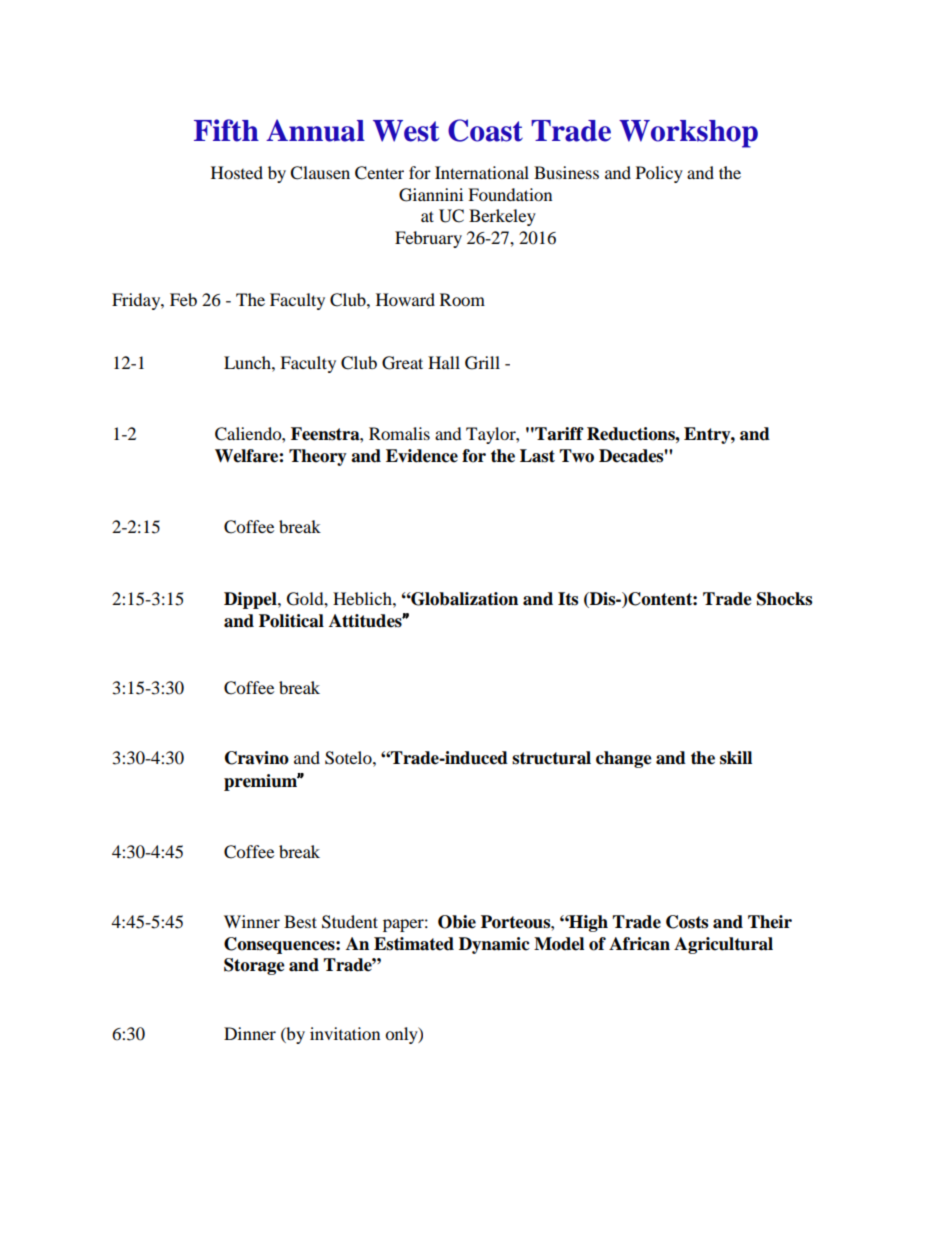  I want to click on Annual, so click(315, 130).
